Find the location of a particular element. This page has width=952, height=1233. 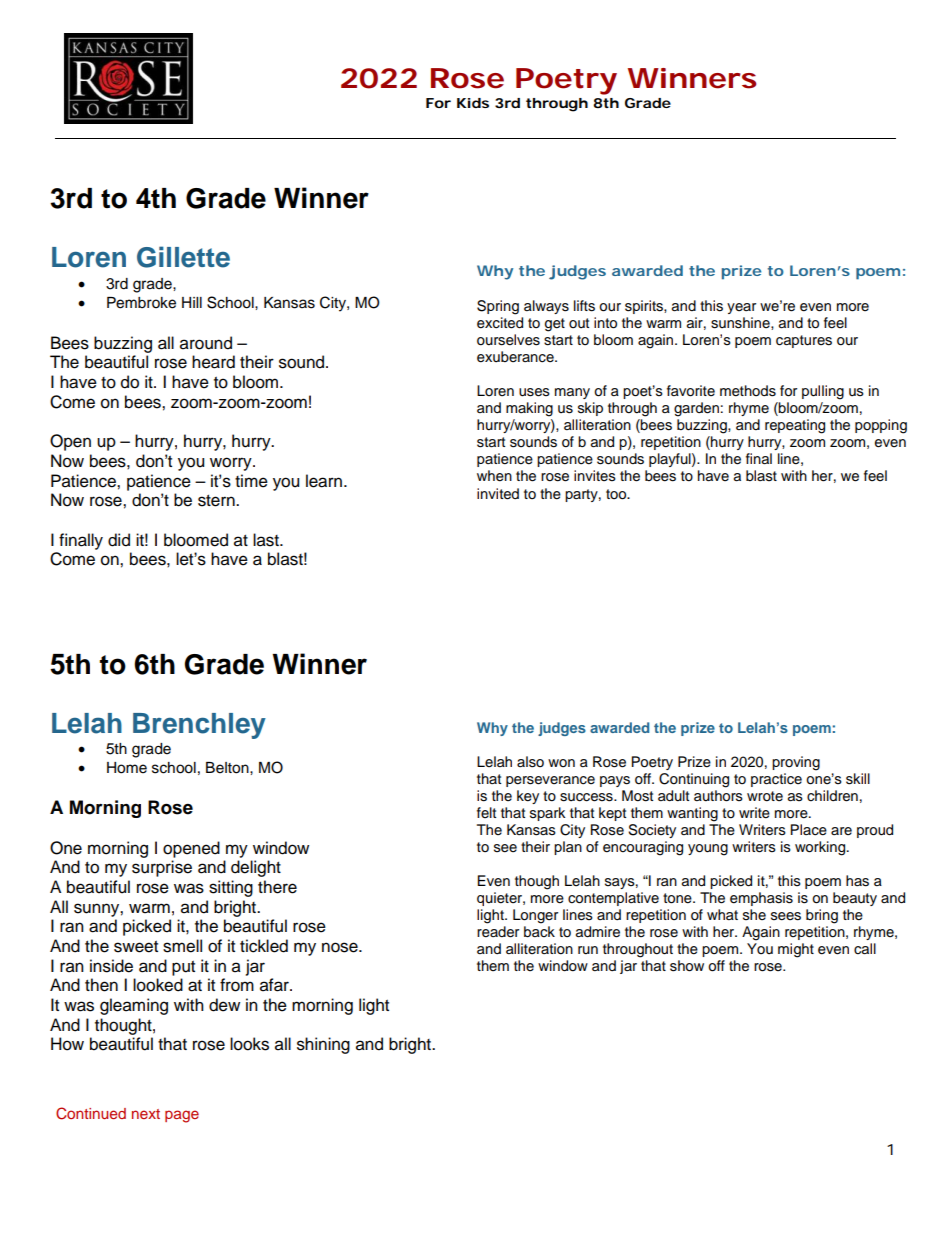

did is located at coordinates (119, 540).
